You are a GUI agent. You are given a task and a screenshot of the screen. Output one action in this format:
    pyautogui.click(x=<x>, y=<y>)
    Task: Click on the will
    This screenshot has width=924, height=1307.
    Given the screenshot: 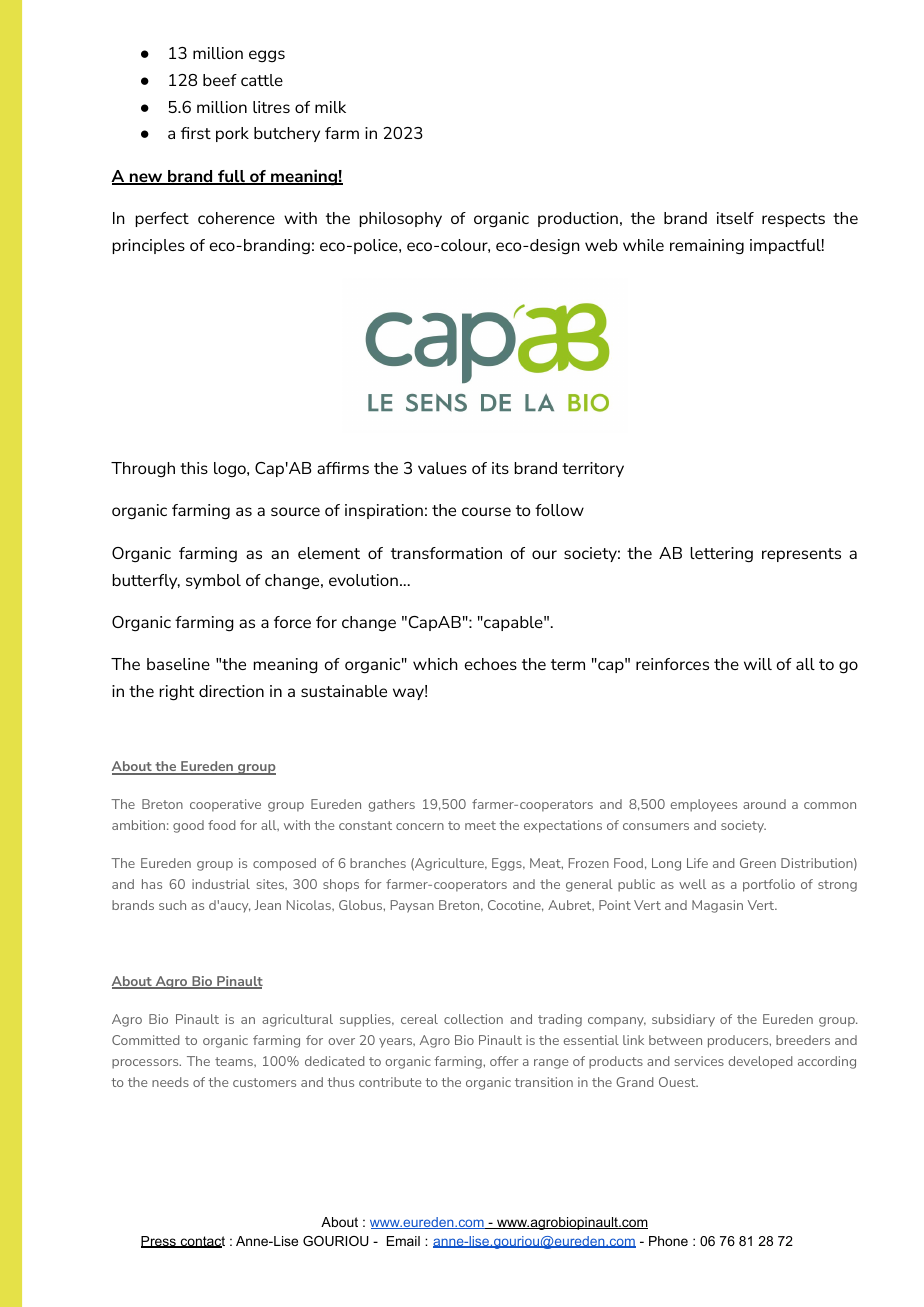 What is the action you would take?
    pyautogui.click(x=758, y=664)
